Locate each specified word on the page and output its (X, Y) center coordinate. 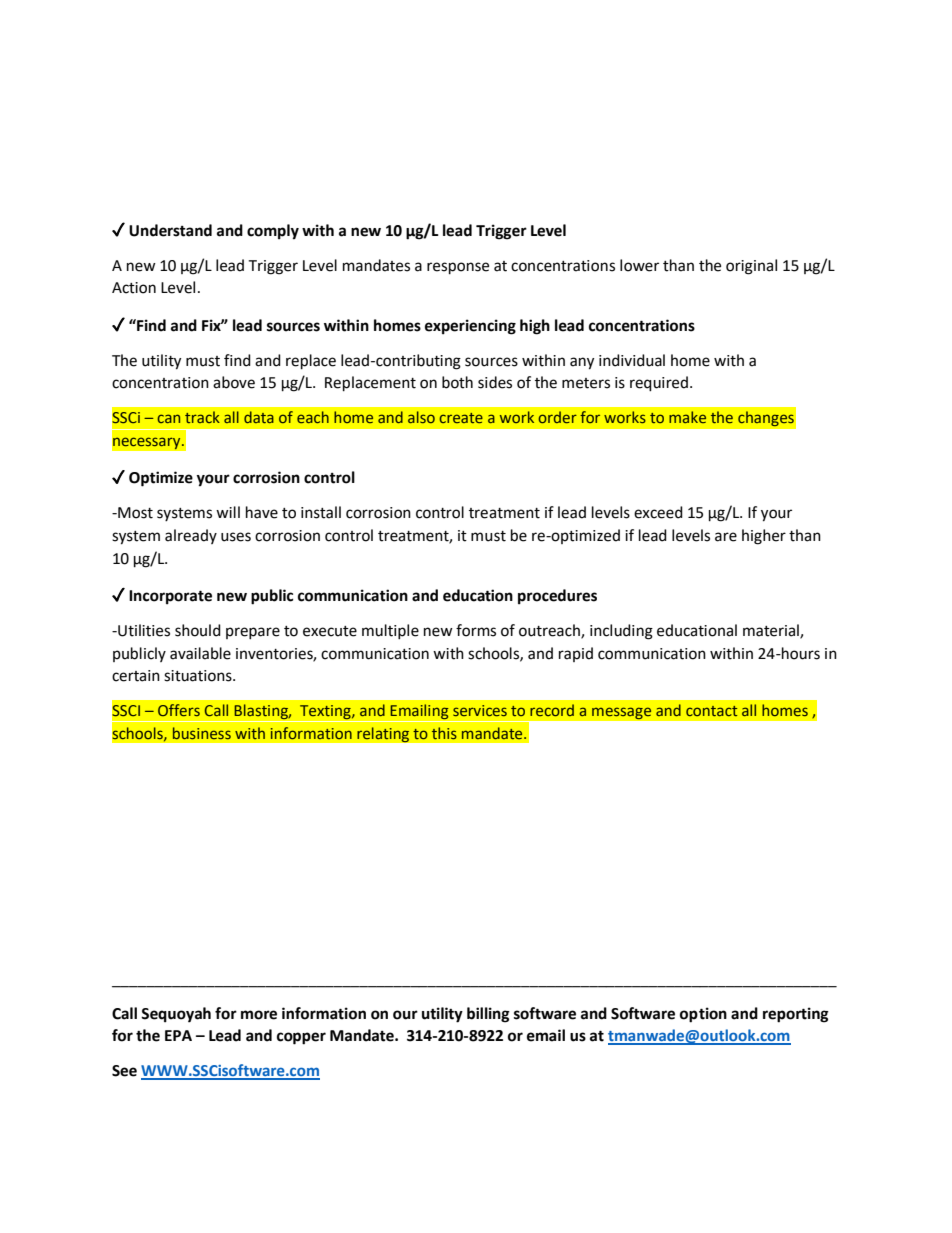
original (751, 267)
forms (476, 630)
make (687, 417)
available (200, 653)
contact (711, 711)
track (202, 417)
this (444, 733)
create (461, 418)
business (202, 733)
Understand (170, 230)
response (458, 268)
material (772, 631)
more (259, 1015)
